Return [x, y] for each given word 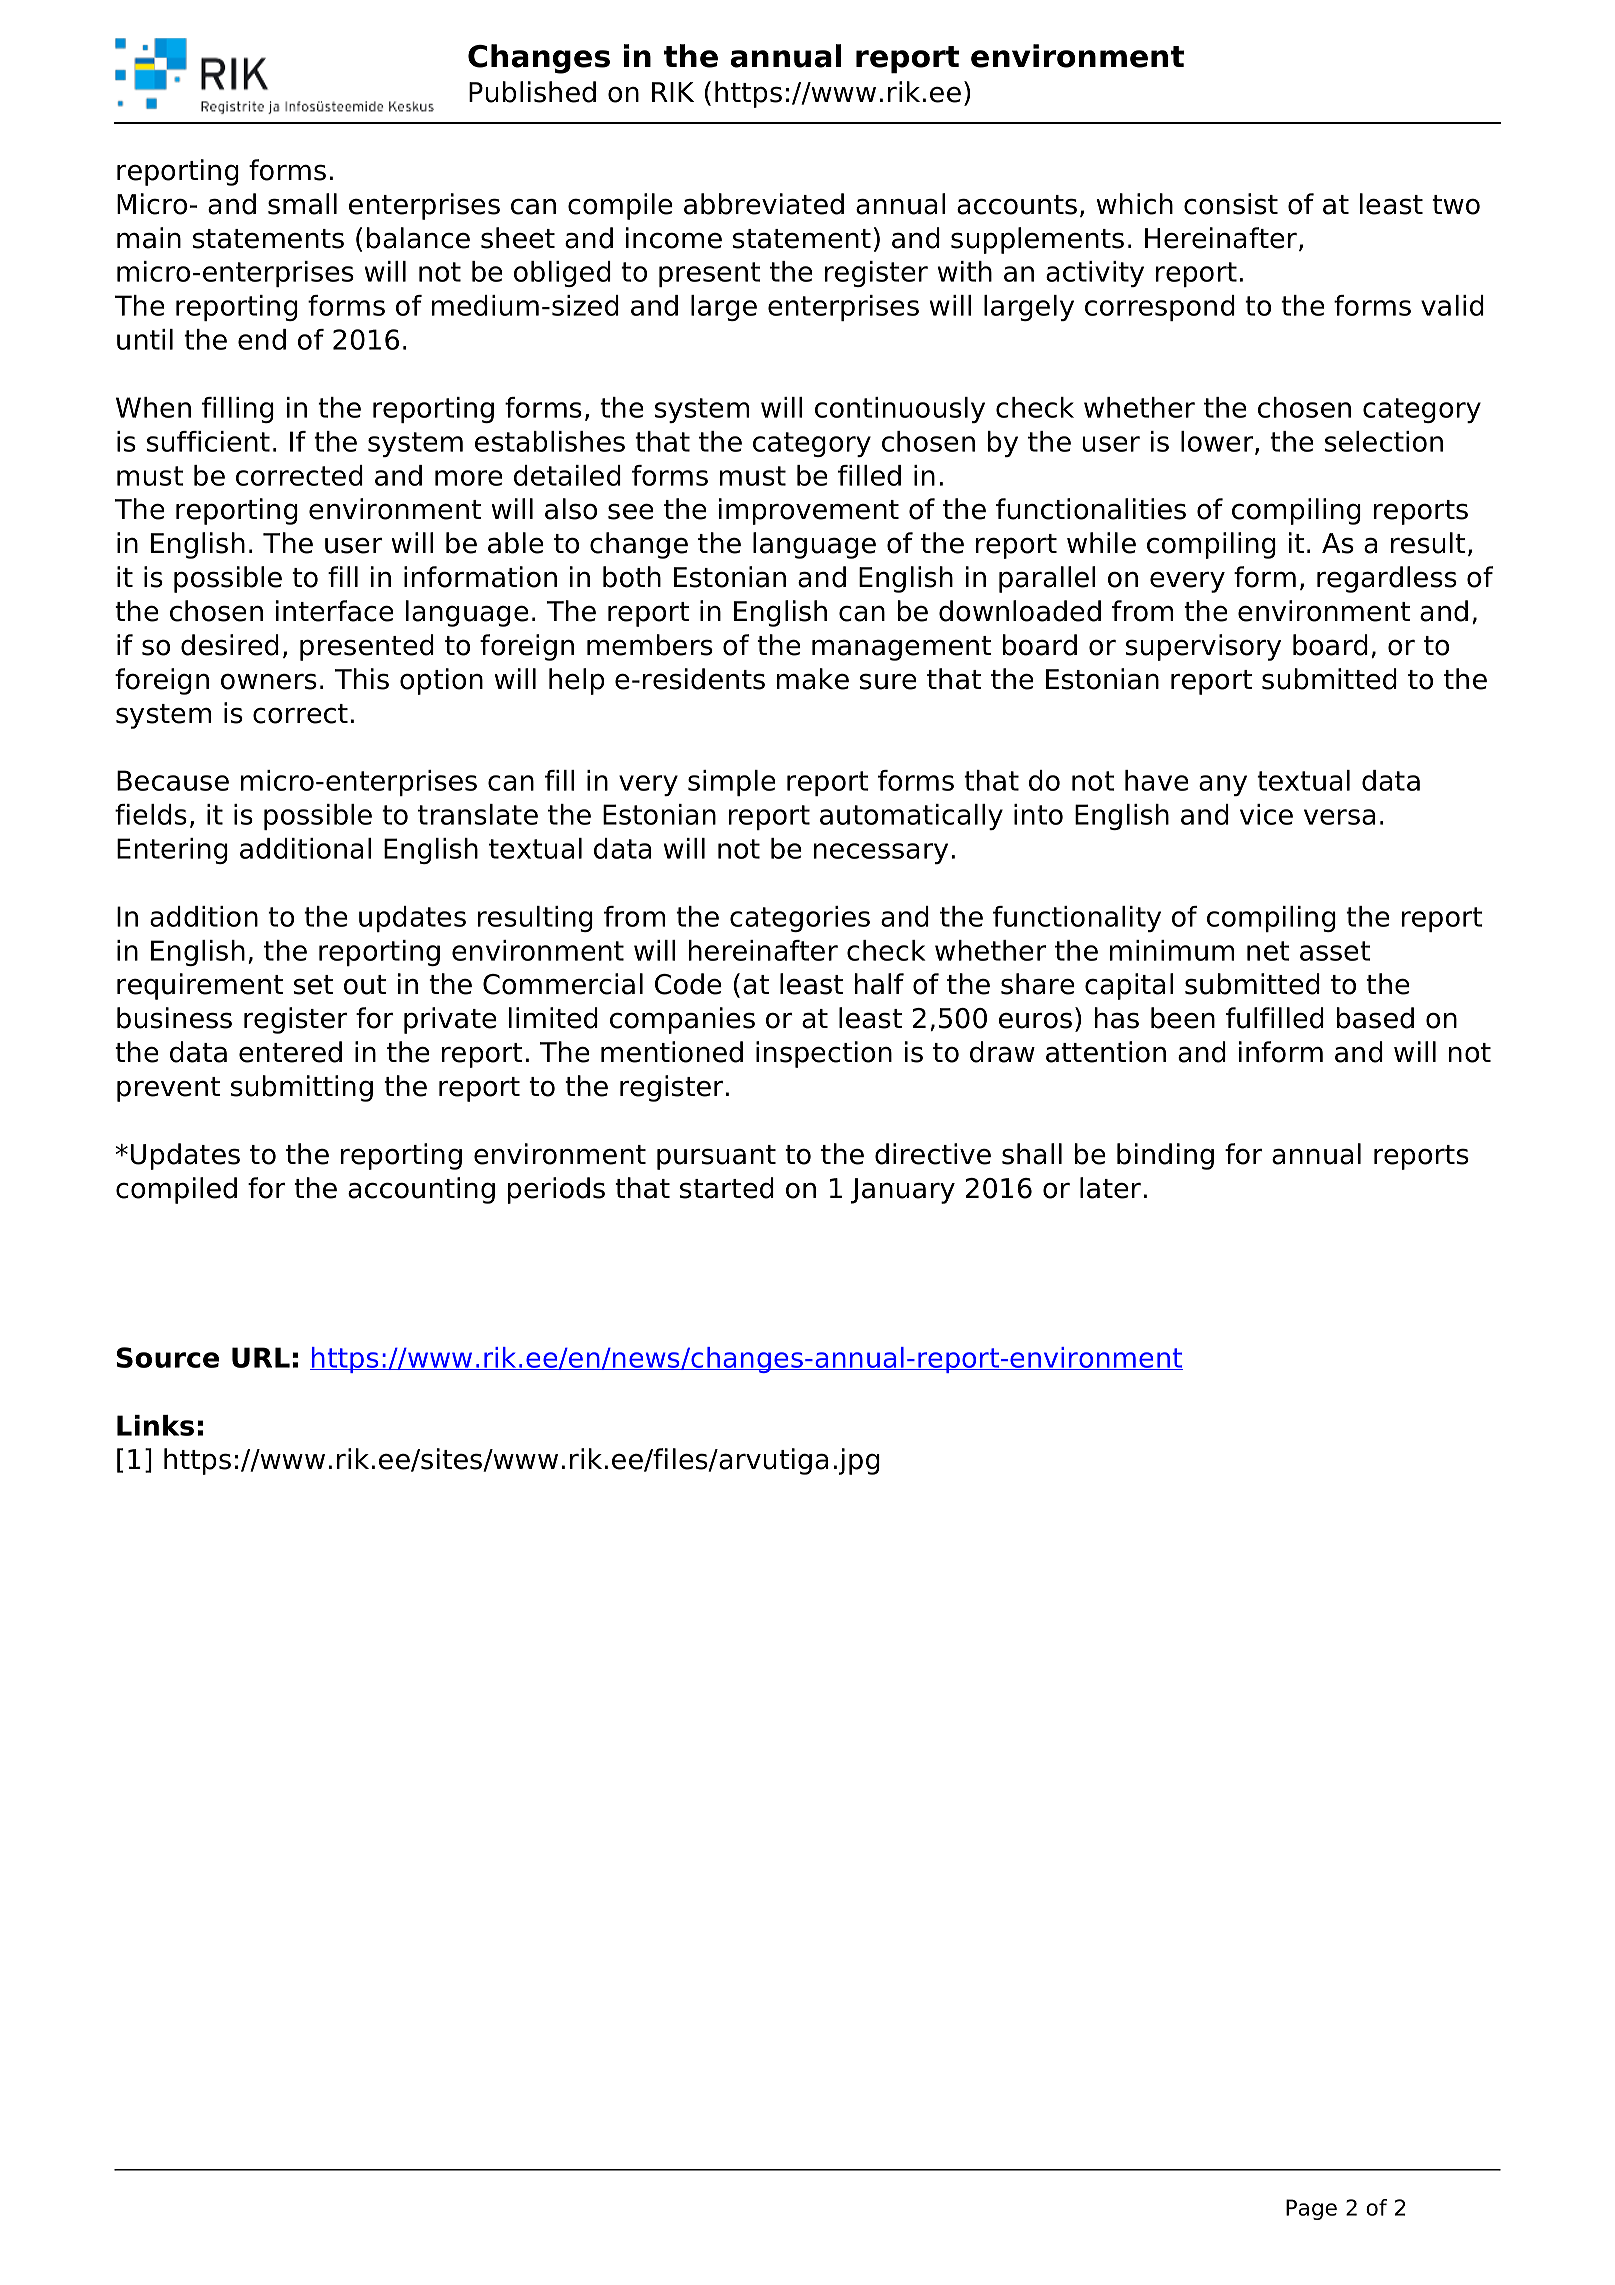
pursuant [716, 1157]
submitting [302, 1088]
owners [269, 682]
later [1110, 1188]
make [813, 679]
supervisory [1203, 647]
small [302, 204]
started [727, 1188]
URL [261, 1357]
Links [155, 1425]
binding [1165, 1156]
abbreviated [764, 204]
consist [1231, 204]
